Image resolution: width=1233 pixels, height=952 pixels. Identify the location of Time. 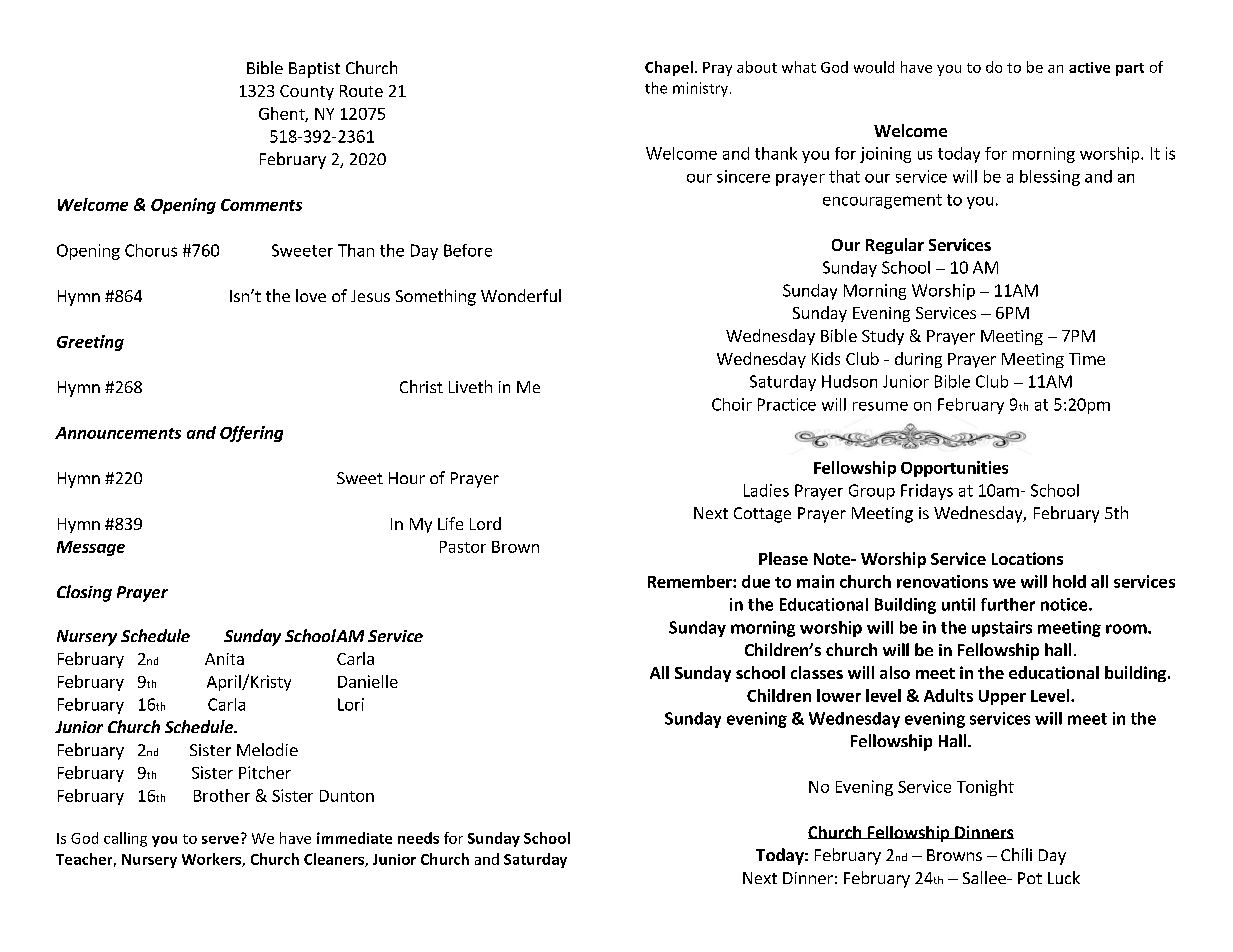
(1087, 359).
